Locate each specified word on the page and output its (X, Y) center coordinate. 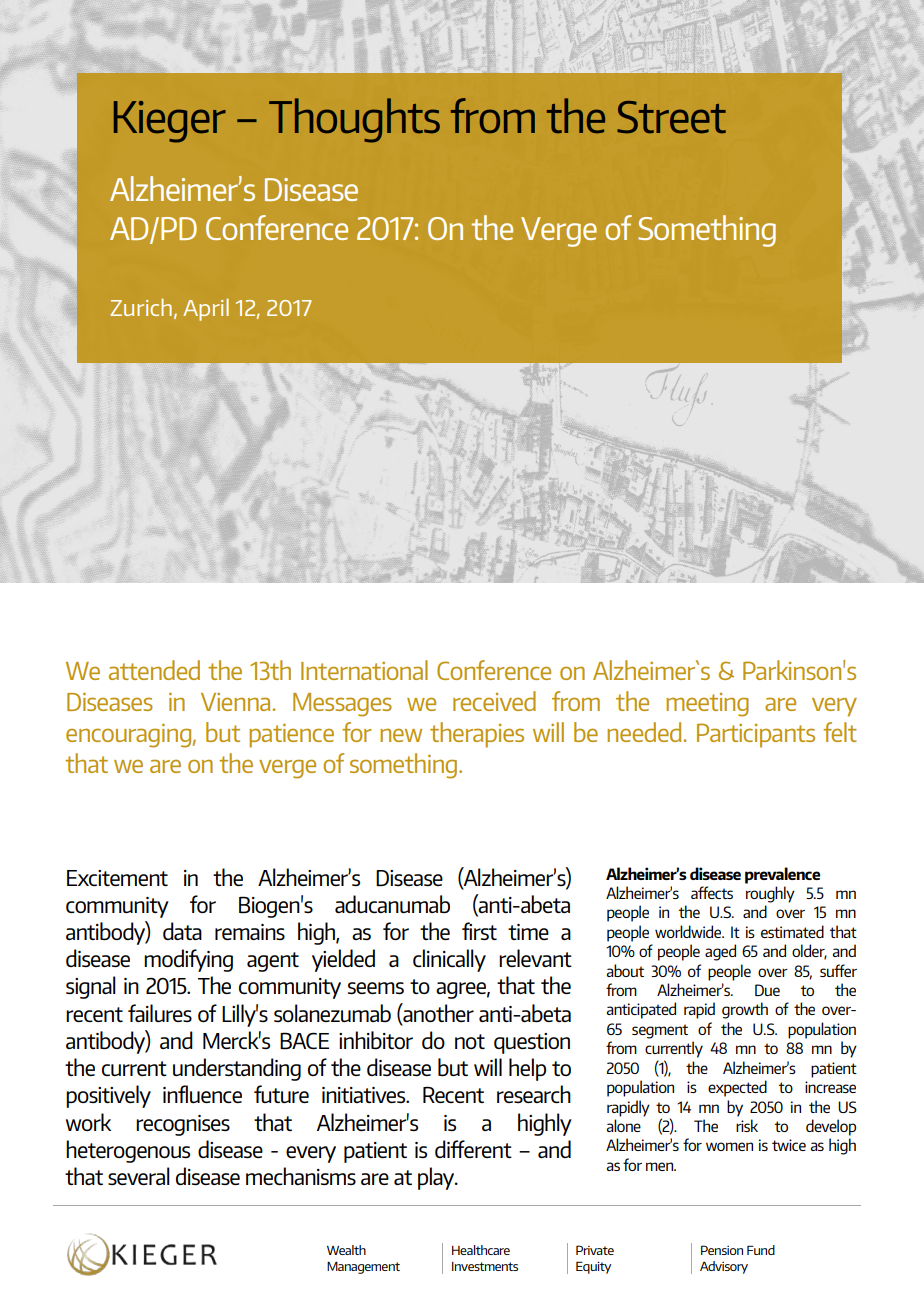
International (364, 670)
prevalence (782, 875)
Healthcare (481, 1250)
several (139, 1176)
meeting (707, 705)
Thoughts (354, 120)
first (479, 931)
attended (154, 670)
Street (671, 117)
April (206, 309)
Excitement (117, 878)
